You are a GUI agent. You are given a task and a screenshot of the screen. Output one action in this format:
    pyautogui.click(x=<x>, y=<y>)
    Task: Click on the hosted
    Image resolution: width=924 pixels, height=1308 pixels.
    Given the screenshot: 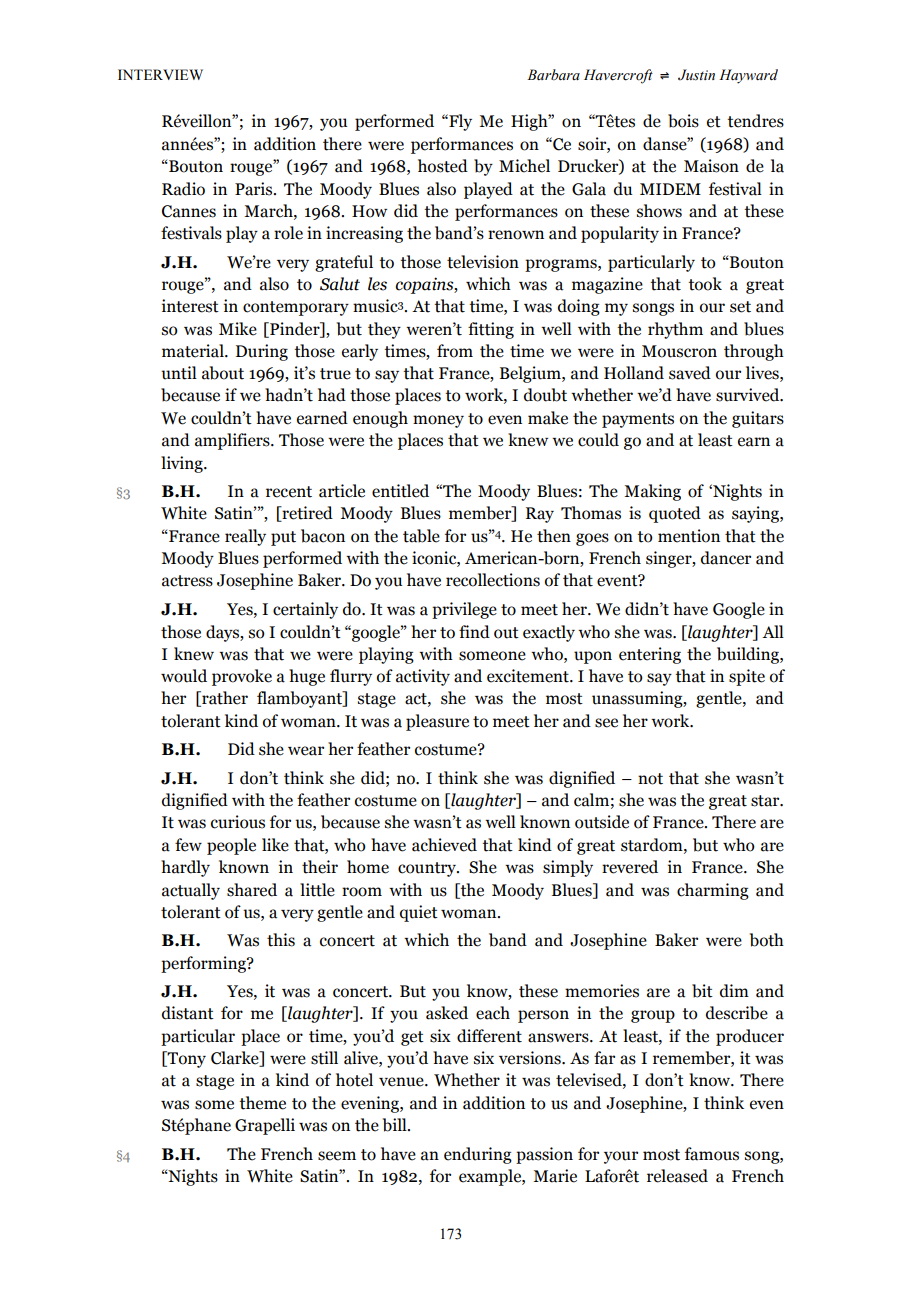 What is the action you would take?
    pyautogui.click(x=443, y=166)
